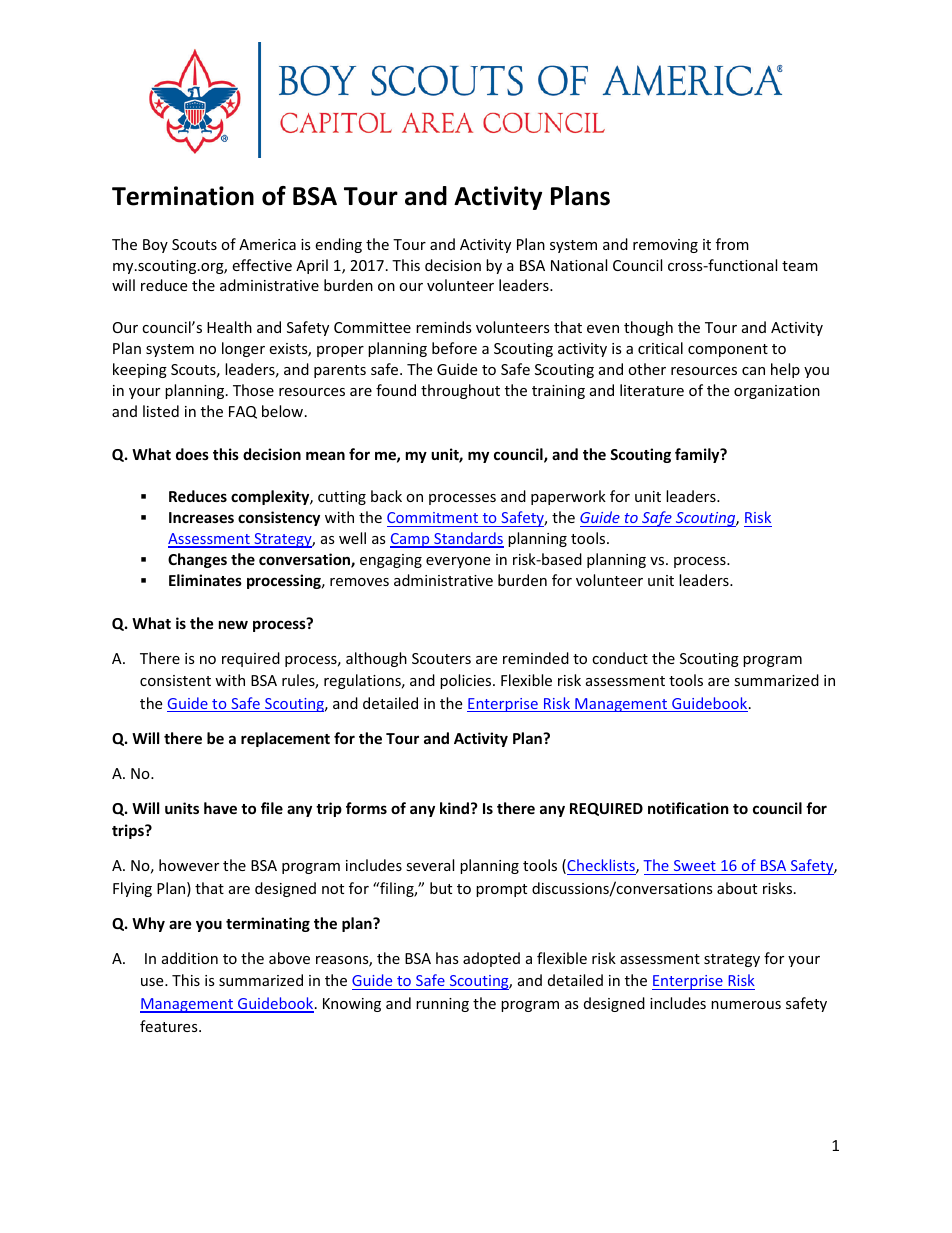 The image size is (952, 1233). Describe the element at coordinates (243, 412) in the image. I see `FAQ` at that location.
